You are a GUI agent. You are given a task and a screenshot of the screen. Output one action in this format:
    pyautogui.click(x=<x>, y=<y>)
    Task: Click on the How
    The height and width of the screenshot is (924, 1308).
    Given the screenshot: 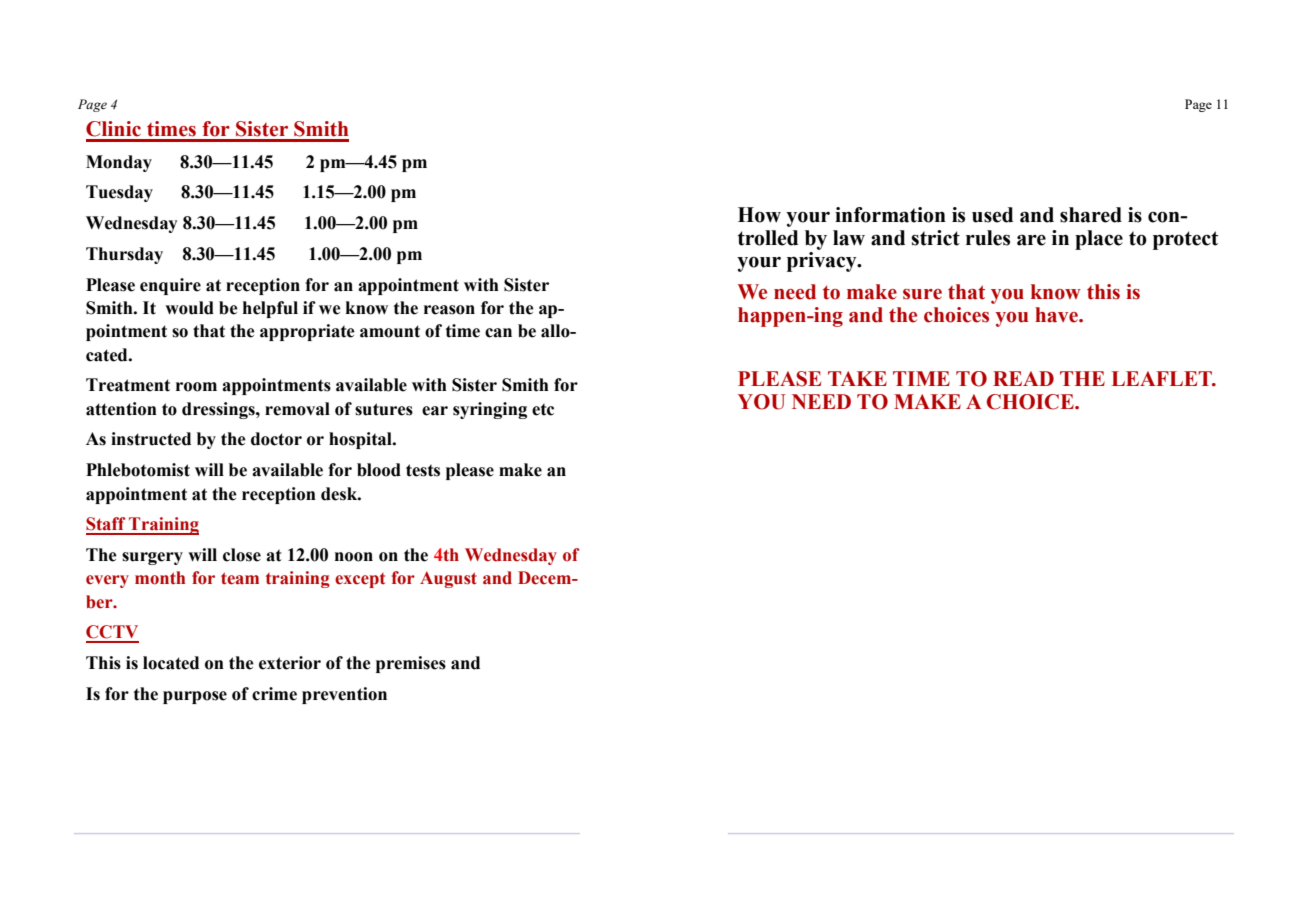 What is the action you would take?
    pyautogui.click(x=759, y=215)
